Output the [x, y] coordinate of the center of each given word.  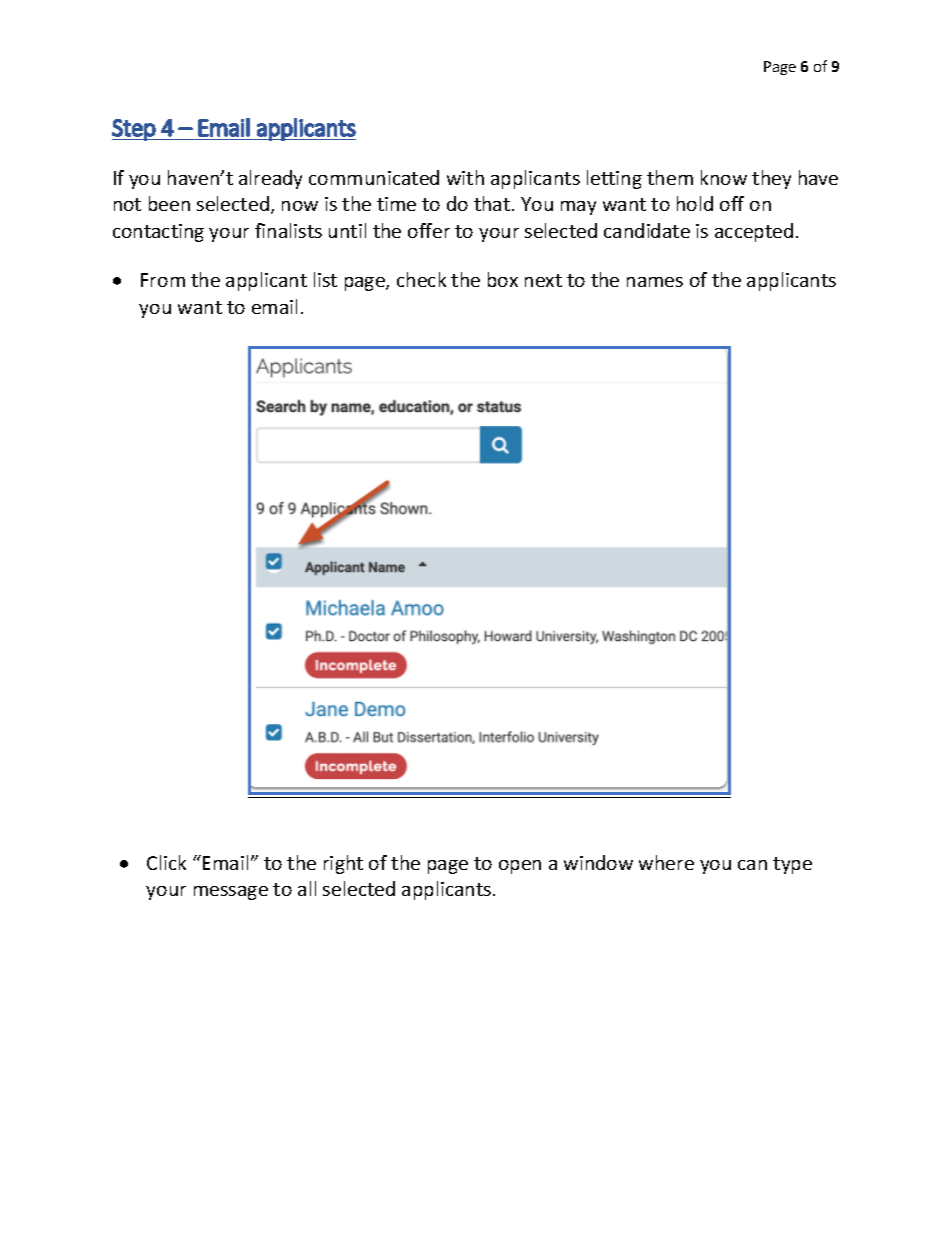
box [503, 279]
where [666, 862]
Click [166, 862]
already [270, 179]
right [343, 864]
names [655, 282]
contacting [158, 233]
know [724, 177]
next [543, 280]
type [792, 865]
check [421, 279]
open [520, 867]
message [231, 893]
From [163, 280]
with [465, 177]
